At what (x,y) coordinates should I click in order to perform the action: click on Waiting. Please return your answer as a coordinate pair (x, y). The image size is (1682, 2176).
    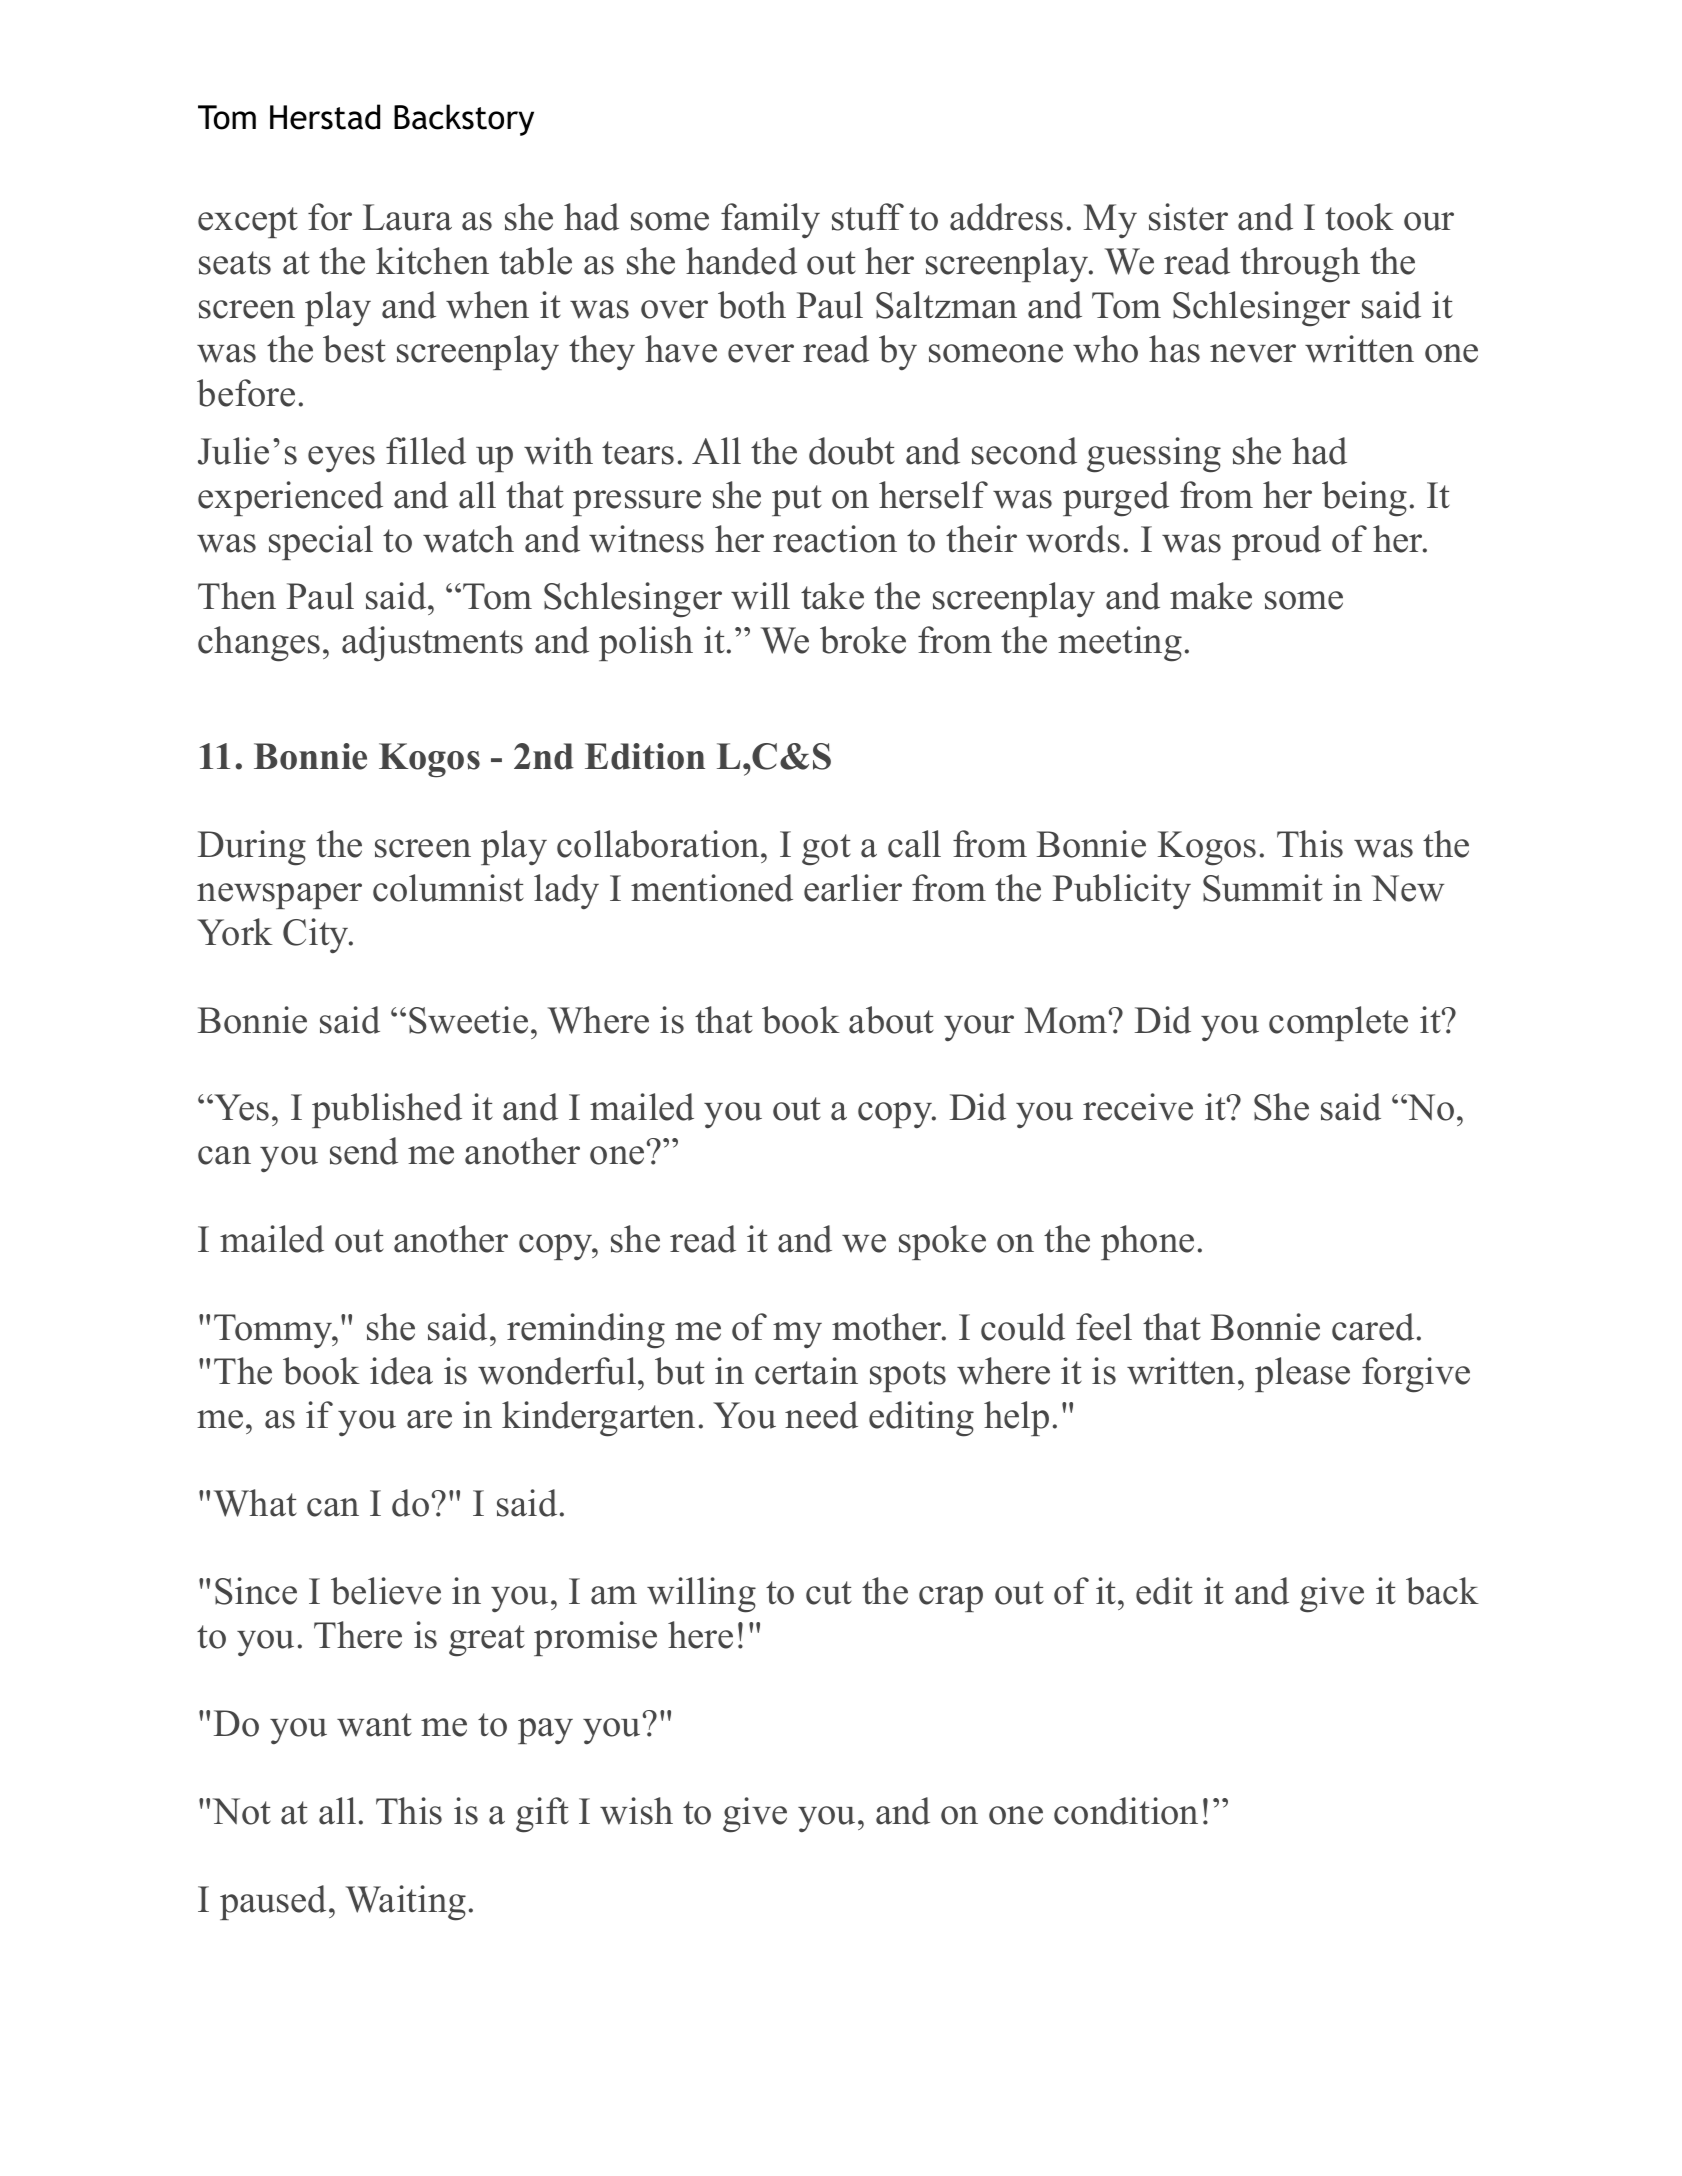
    Looking at the image, I should click on (406, 1903).
